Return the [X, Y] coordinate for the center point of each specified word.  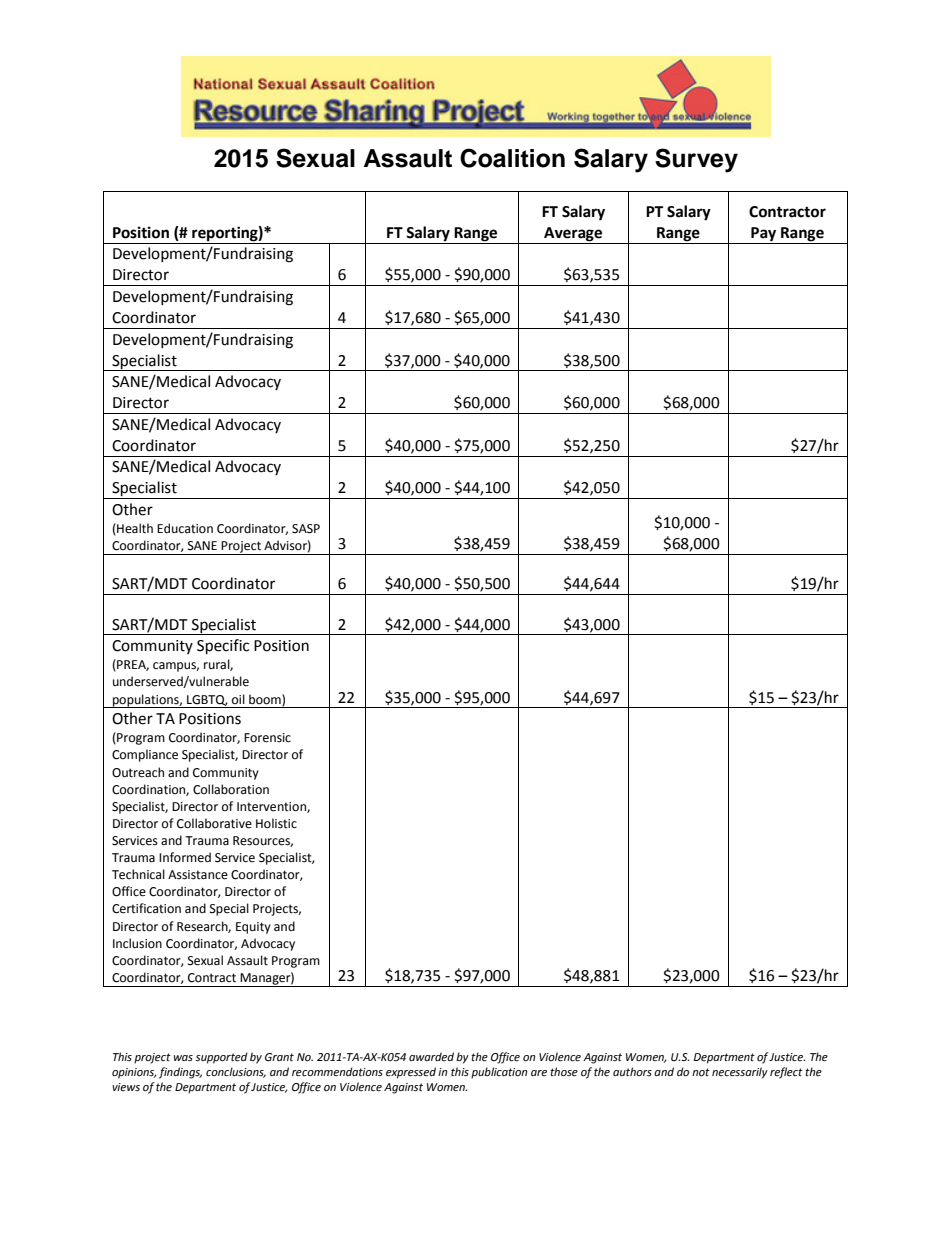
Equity [253, 928]
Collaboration [231, 789]
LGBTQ [207, 700]
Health [134, 529]
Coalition [512, 158]
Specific [223, 647]
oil [238, 699]
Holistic [276, 823]
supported [221, 1058]
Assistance [198, 875]
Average [573, 234]
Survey [696, 160]
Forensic [267, 738]
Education [185, 528]
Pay [763, 234]
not [701, 1072]
